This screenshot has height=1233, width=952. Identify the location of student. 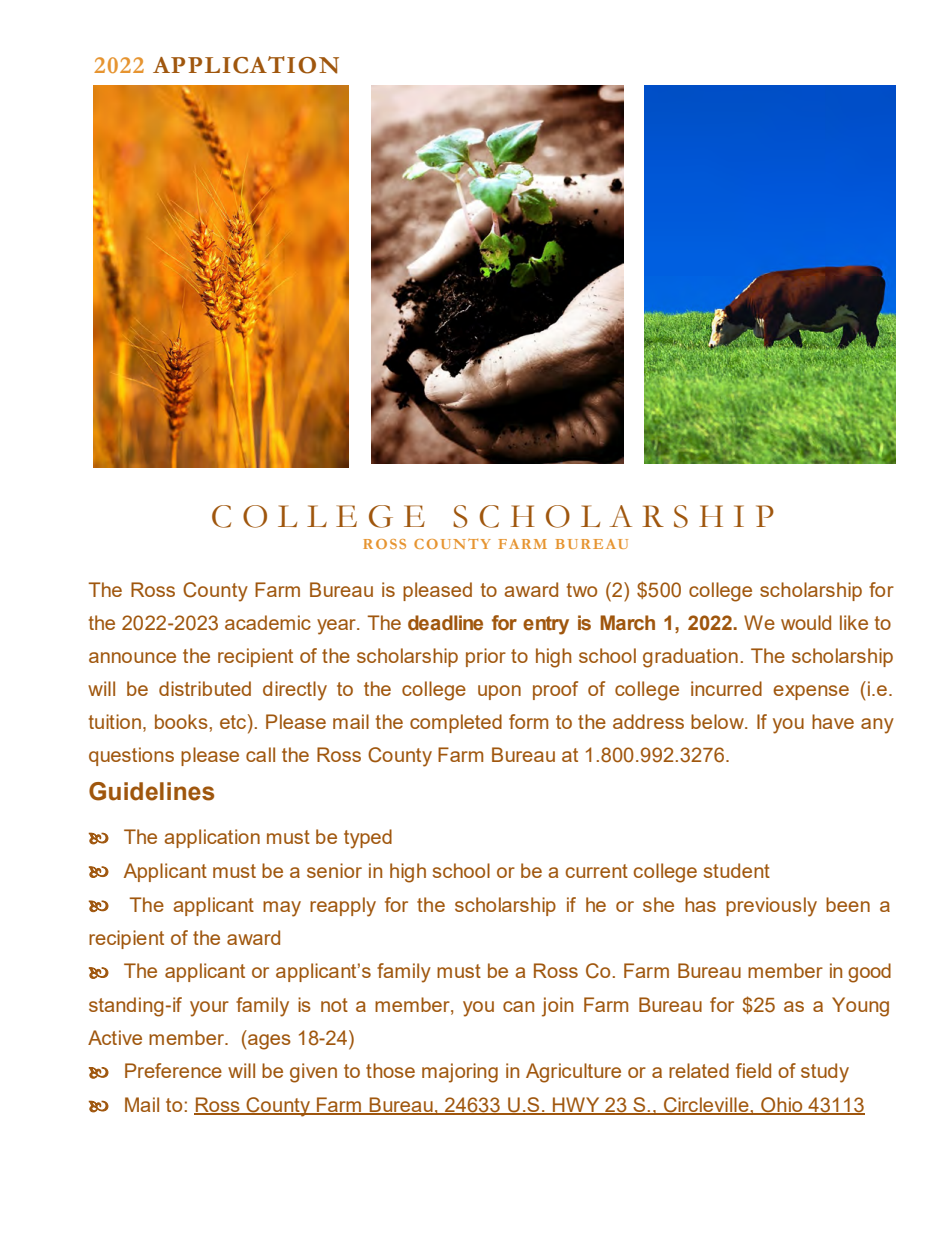
(737, 870).
